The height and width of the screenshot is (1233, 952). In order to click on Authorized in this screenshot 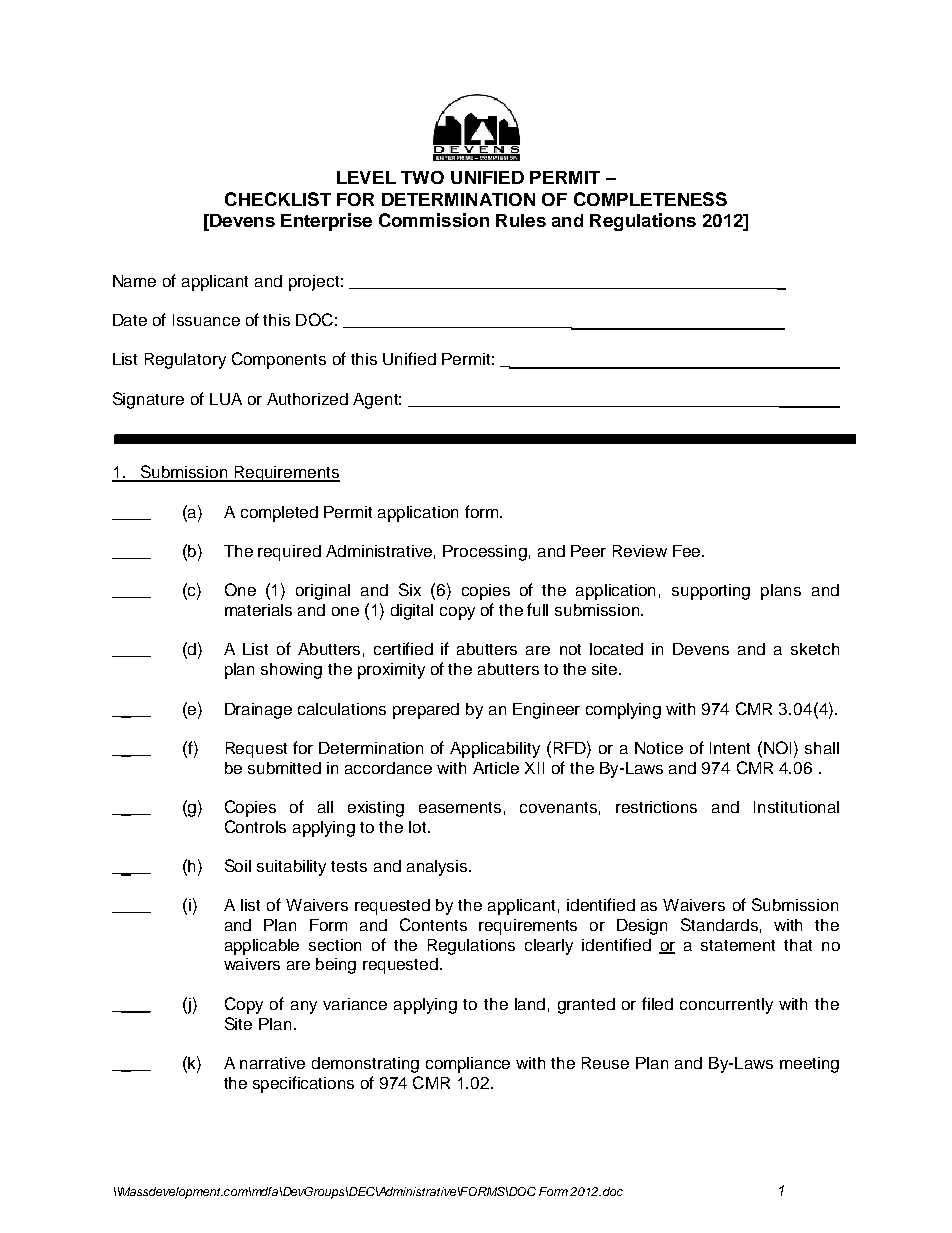, I will do `click(307, 399)`.
